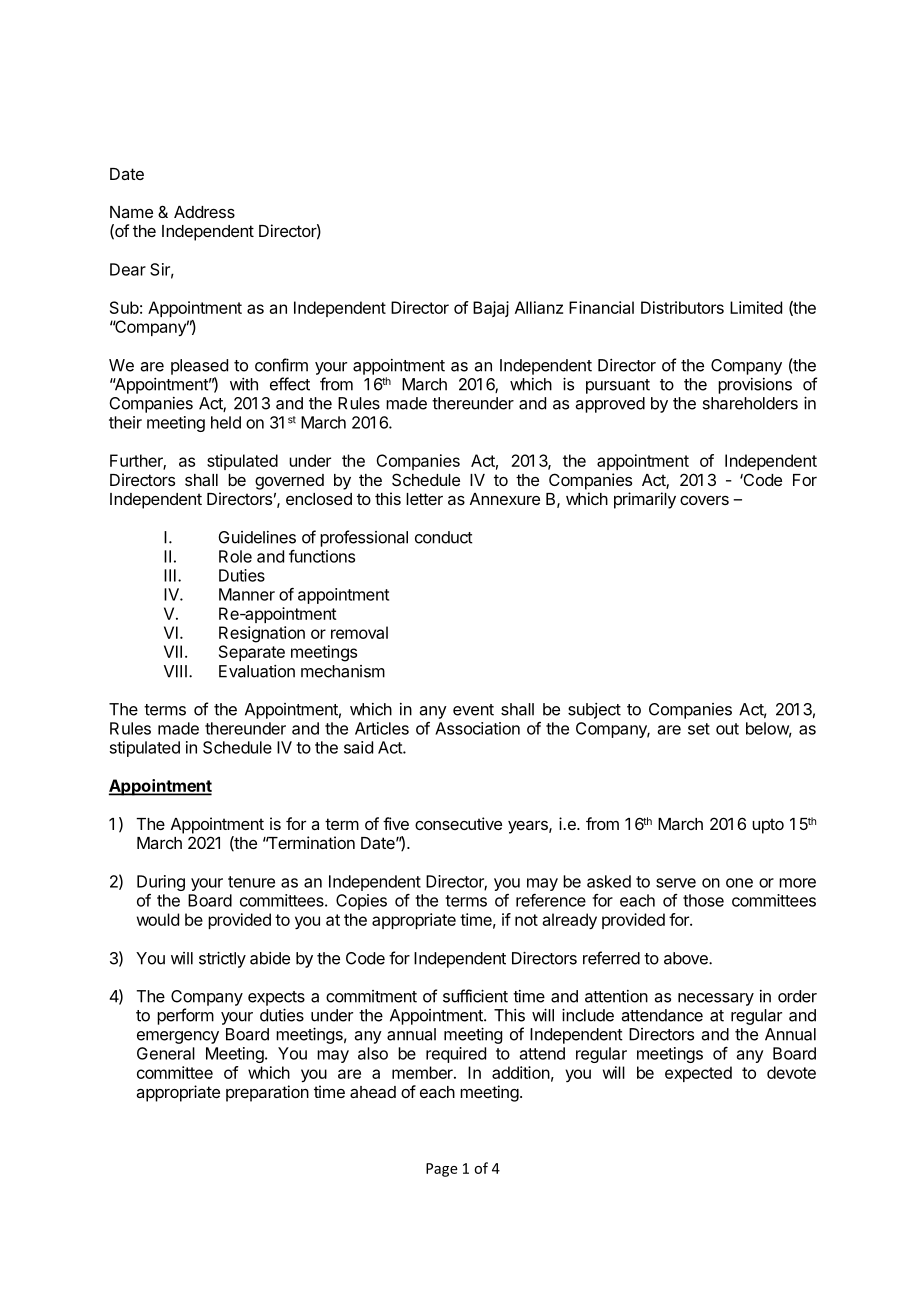  I want to click on preparation, so click(267, 1093).
